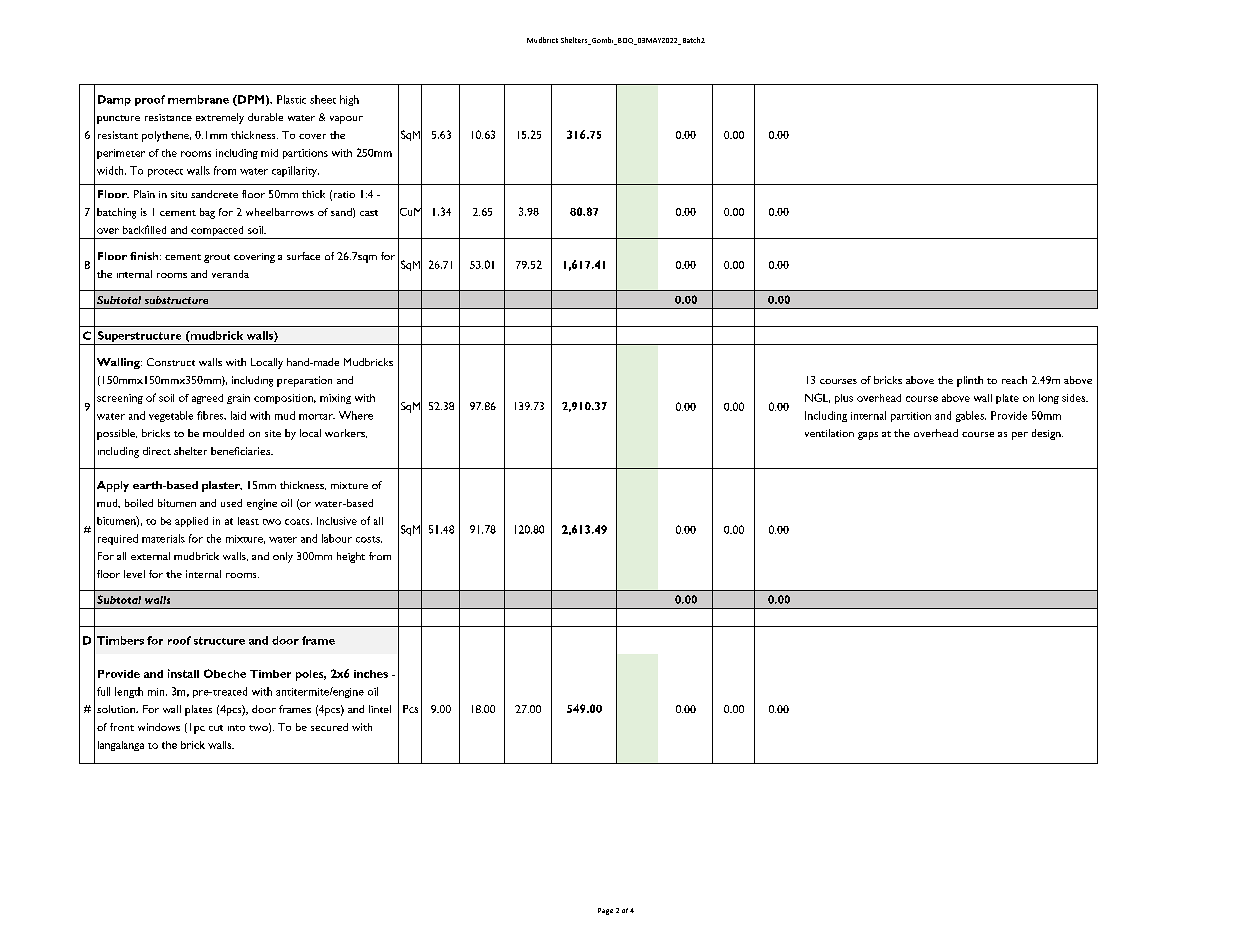 Image resolution: width=1233 pixels, height=952 pixels. What do you see at coordinates (605, 911) in the image?
I see `Page` at bounding box center [605, 911].
